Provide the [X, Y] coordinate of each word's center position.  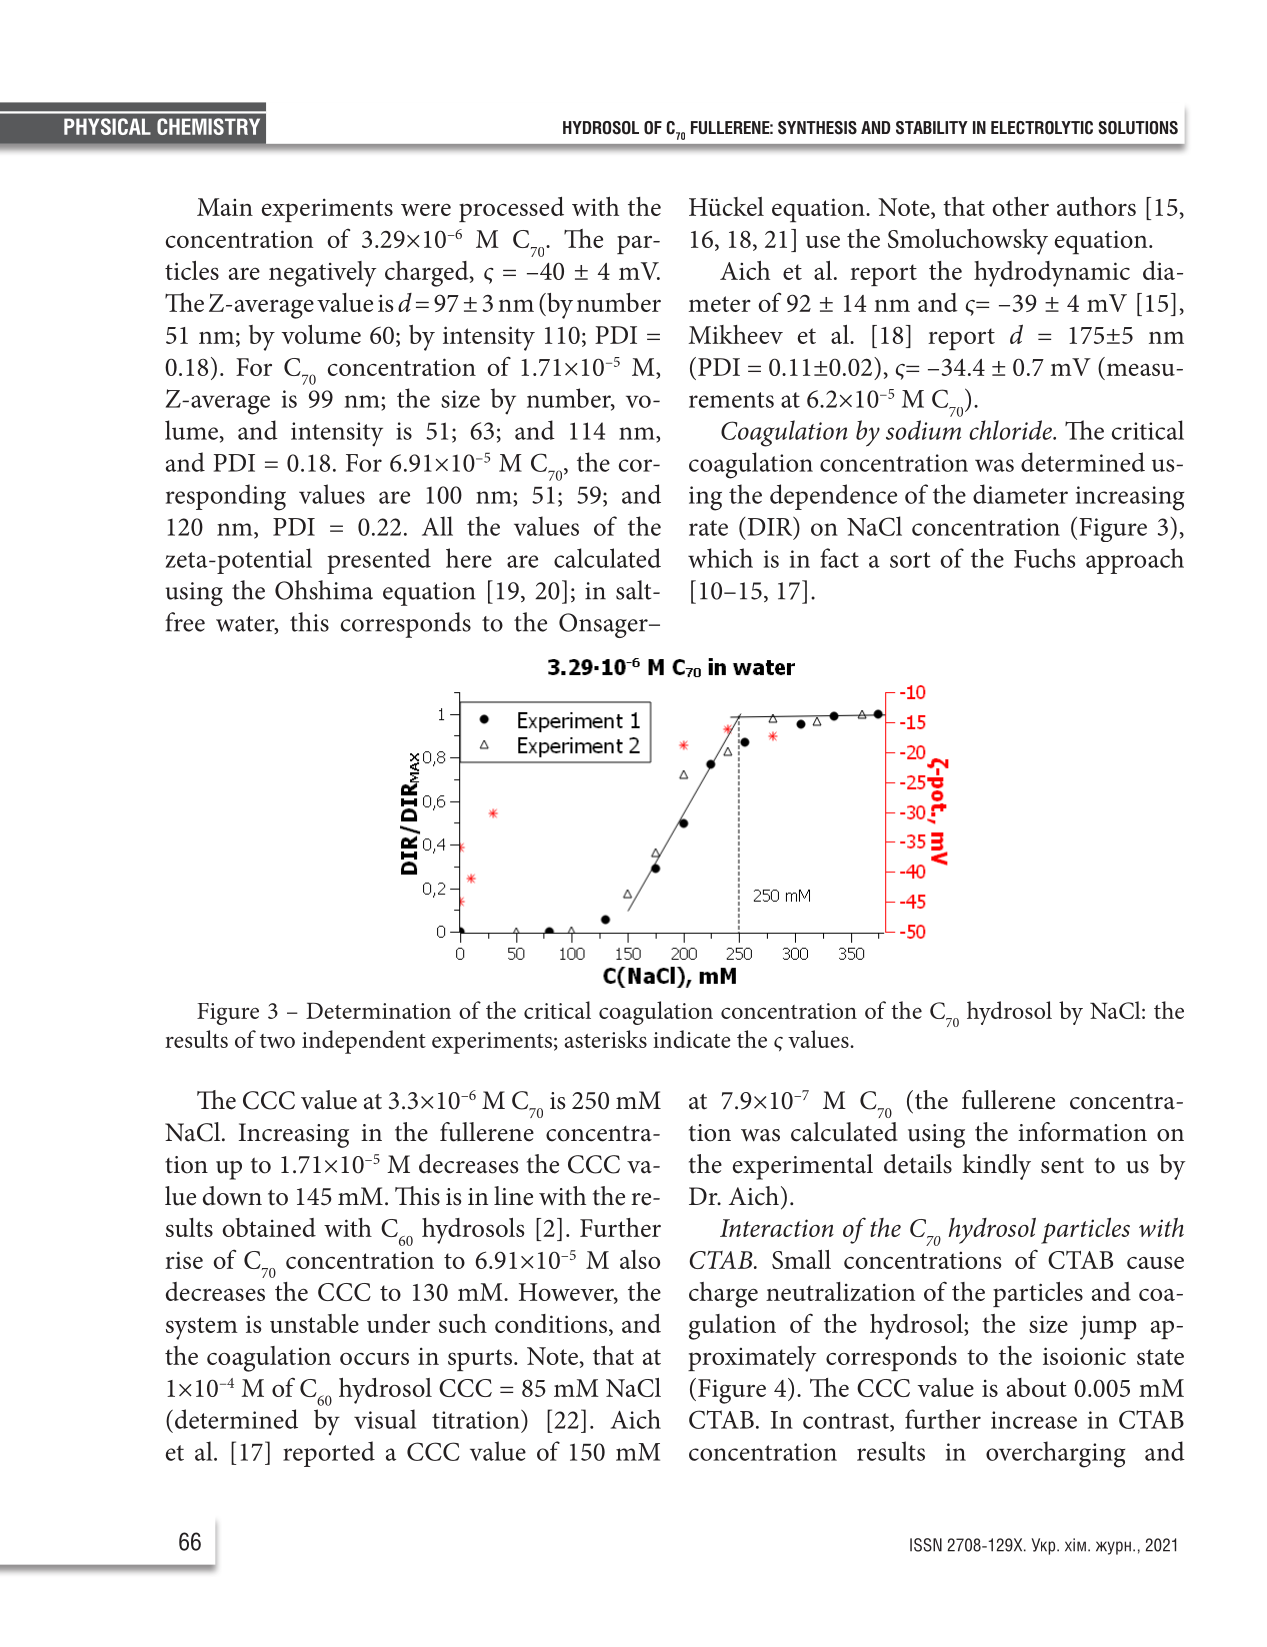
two [277, 1041]
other [1021, 206]
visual [385, 1419]
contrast [847, 1422]
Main [225, 207]
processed [511, 209]
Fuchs [1044, 558]
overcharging [1055, 1454]
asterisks [606, 1039]
